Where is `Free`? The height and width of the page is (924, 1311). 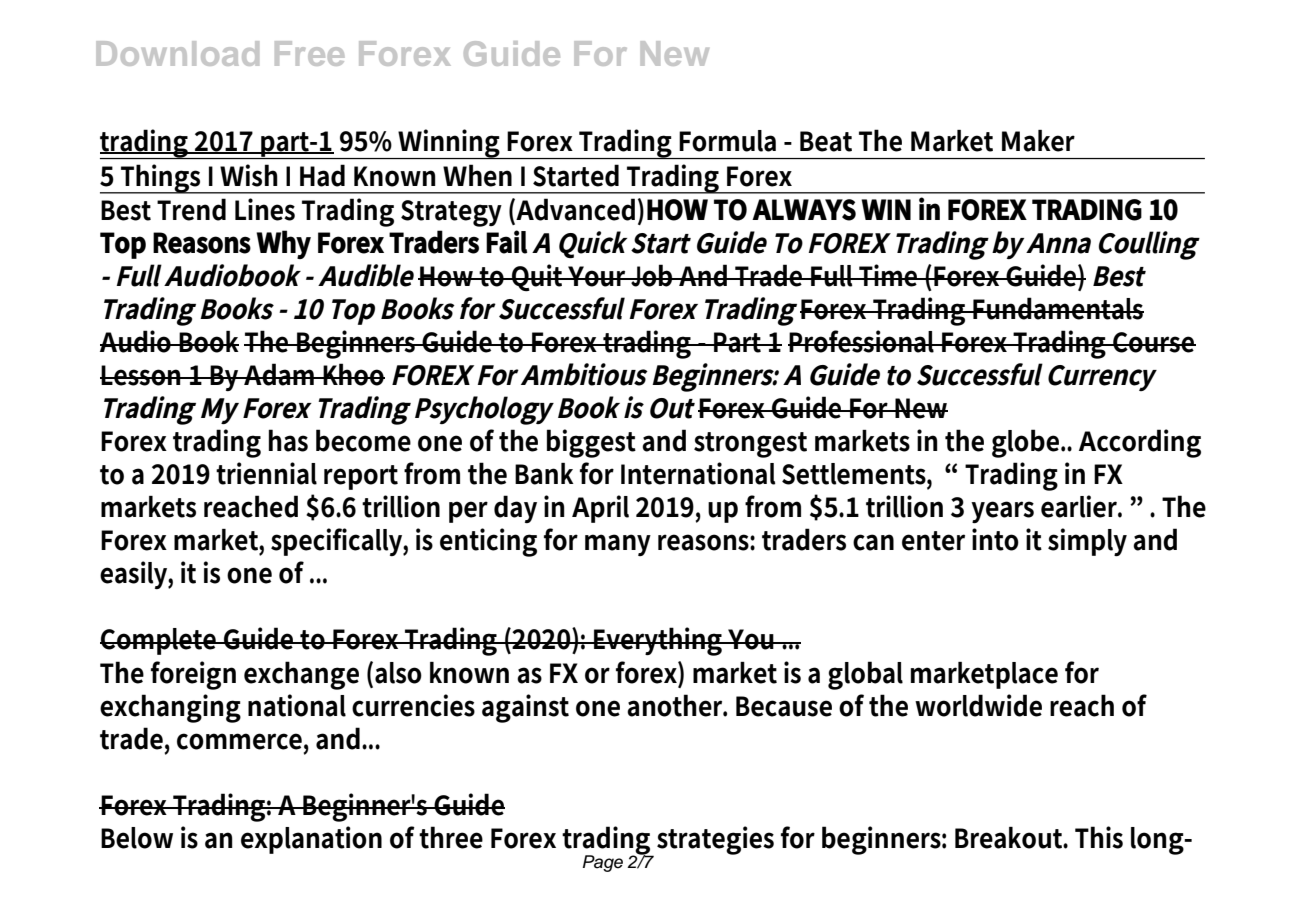 Free is located at coordinates (309, 53).
